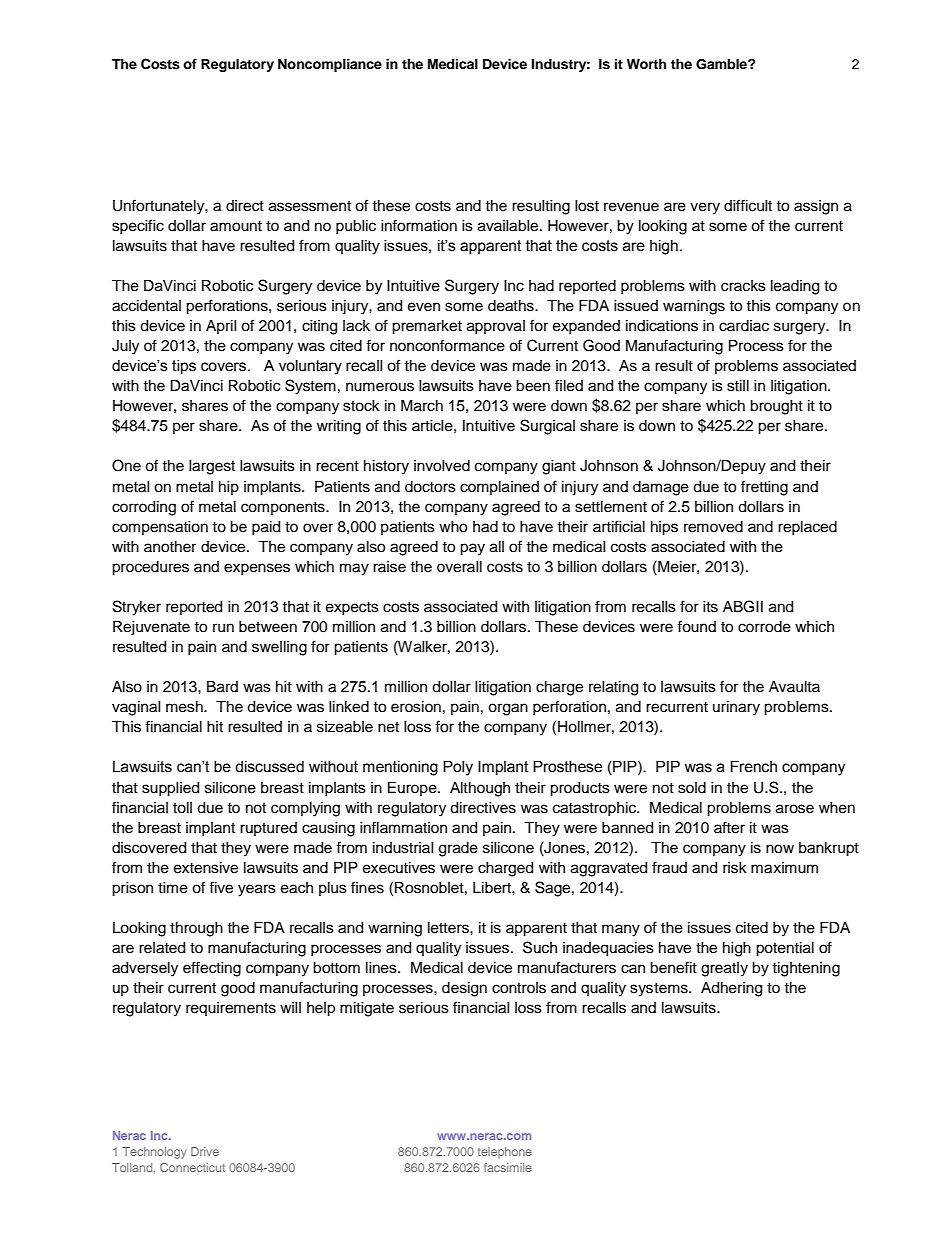 This page has height=1233, width=952. What do you see at coordinates (205, 1151) in the page?
I see `Drive` at bounding box center [205, 1151].
